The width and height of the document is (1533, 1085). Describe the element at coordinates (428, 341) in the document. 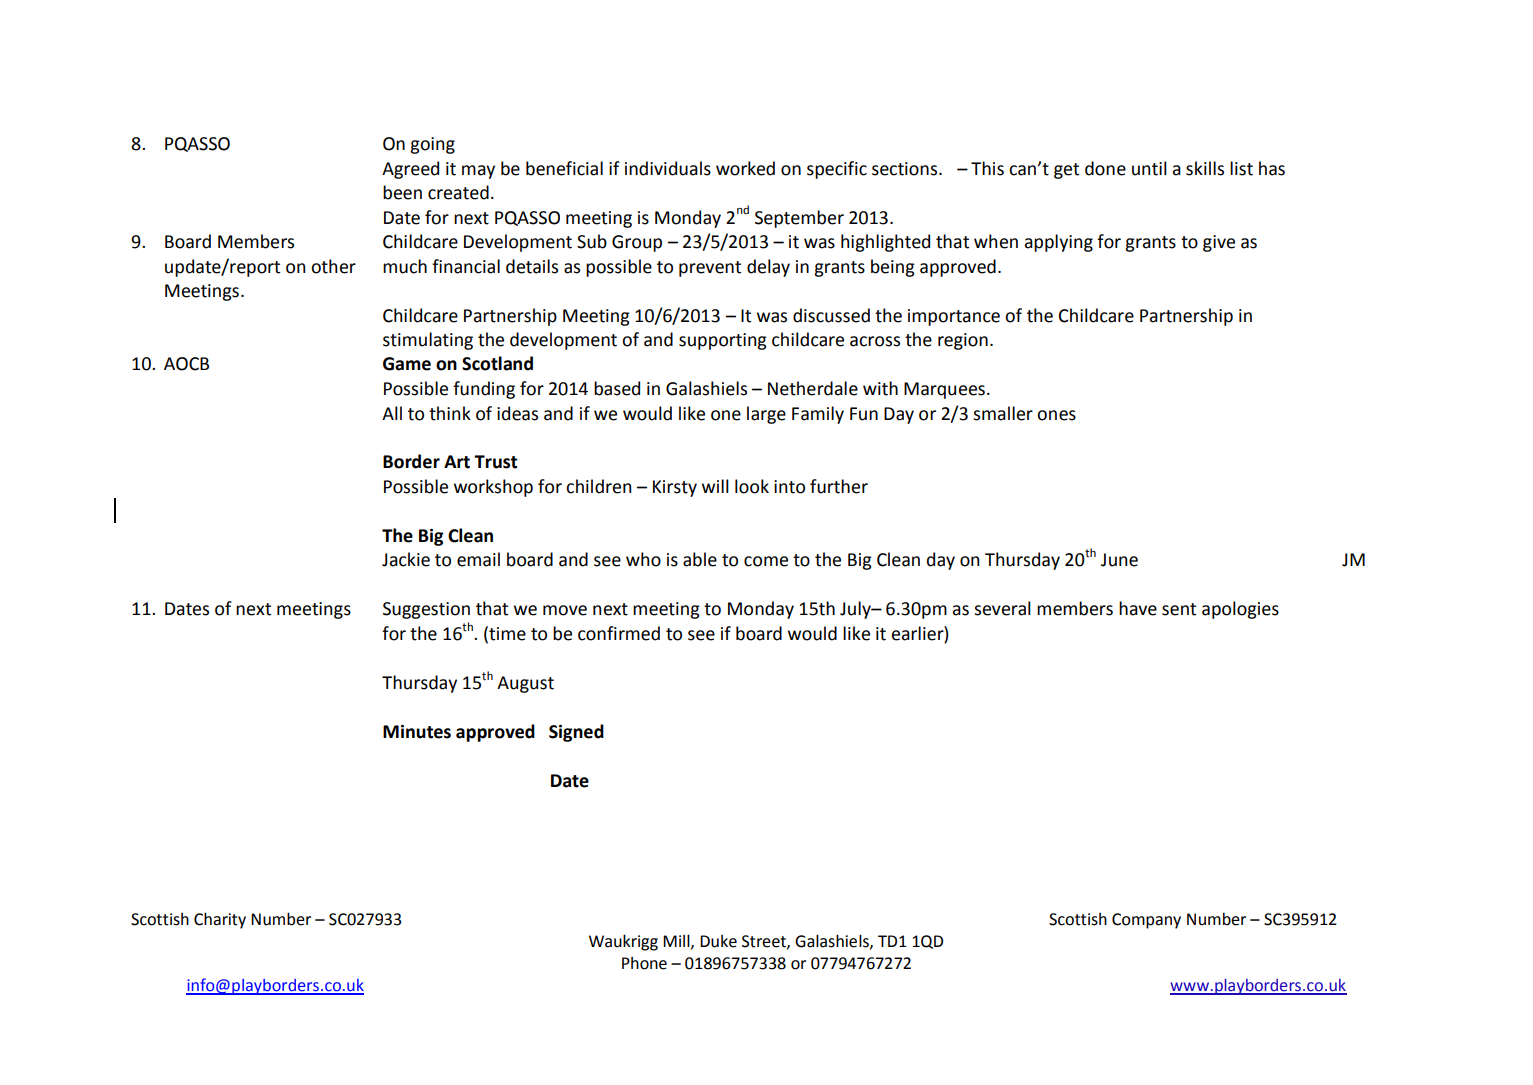

I see `stimulating` at that location.
